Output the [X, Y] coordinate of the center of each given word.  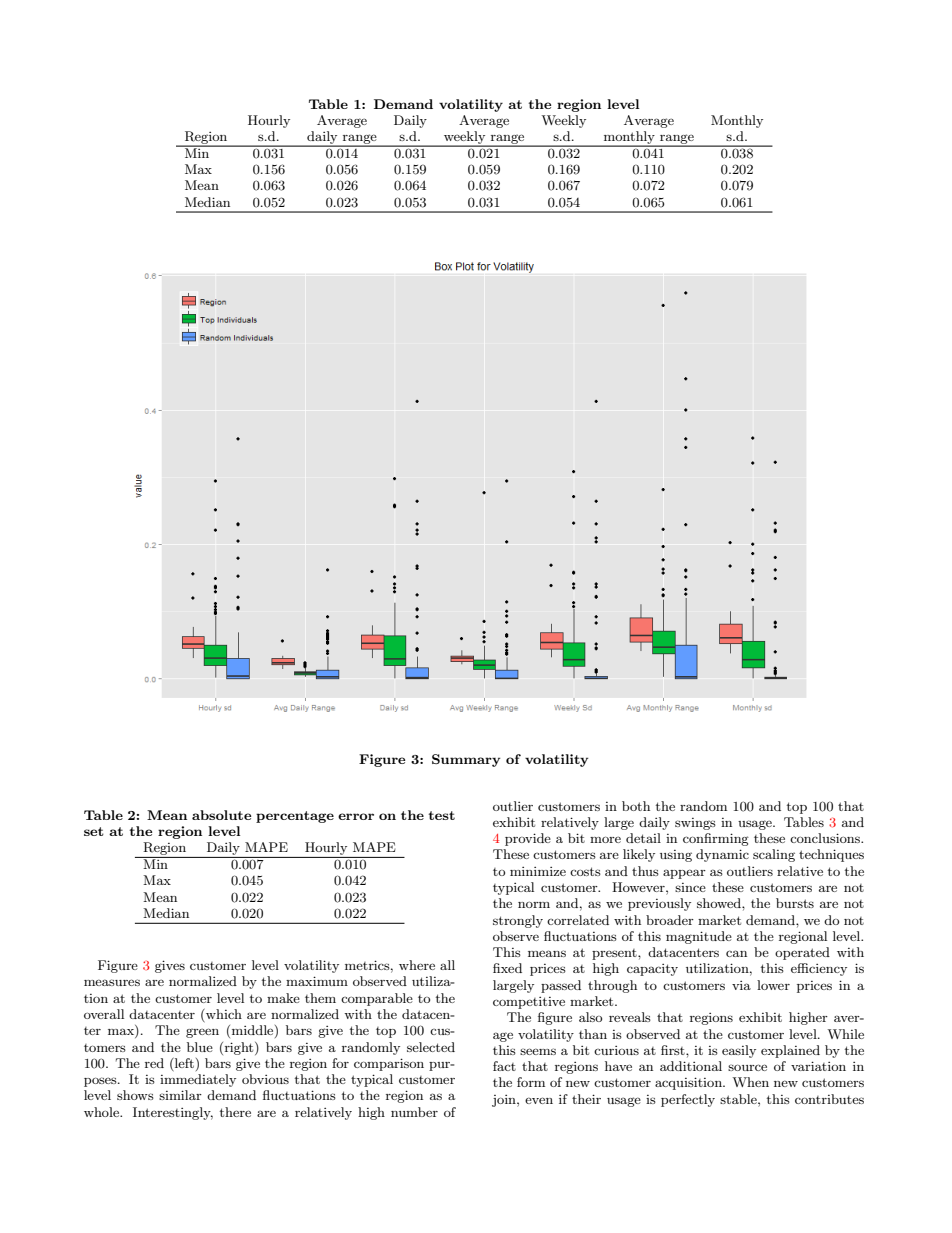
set [94, 831]
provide [528, 839]
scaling [774, 855]
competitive [529, 1003]
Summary [466, 760]
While [845, 1034]
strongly [518, 921]
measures [112, 982]
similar [180, 1095]
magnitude [699, 937]
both [636, 806]
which [223, 1015]
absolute [221, 815]
